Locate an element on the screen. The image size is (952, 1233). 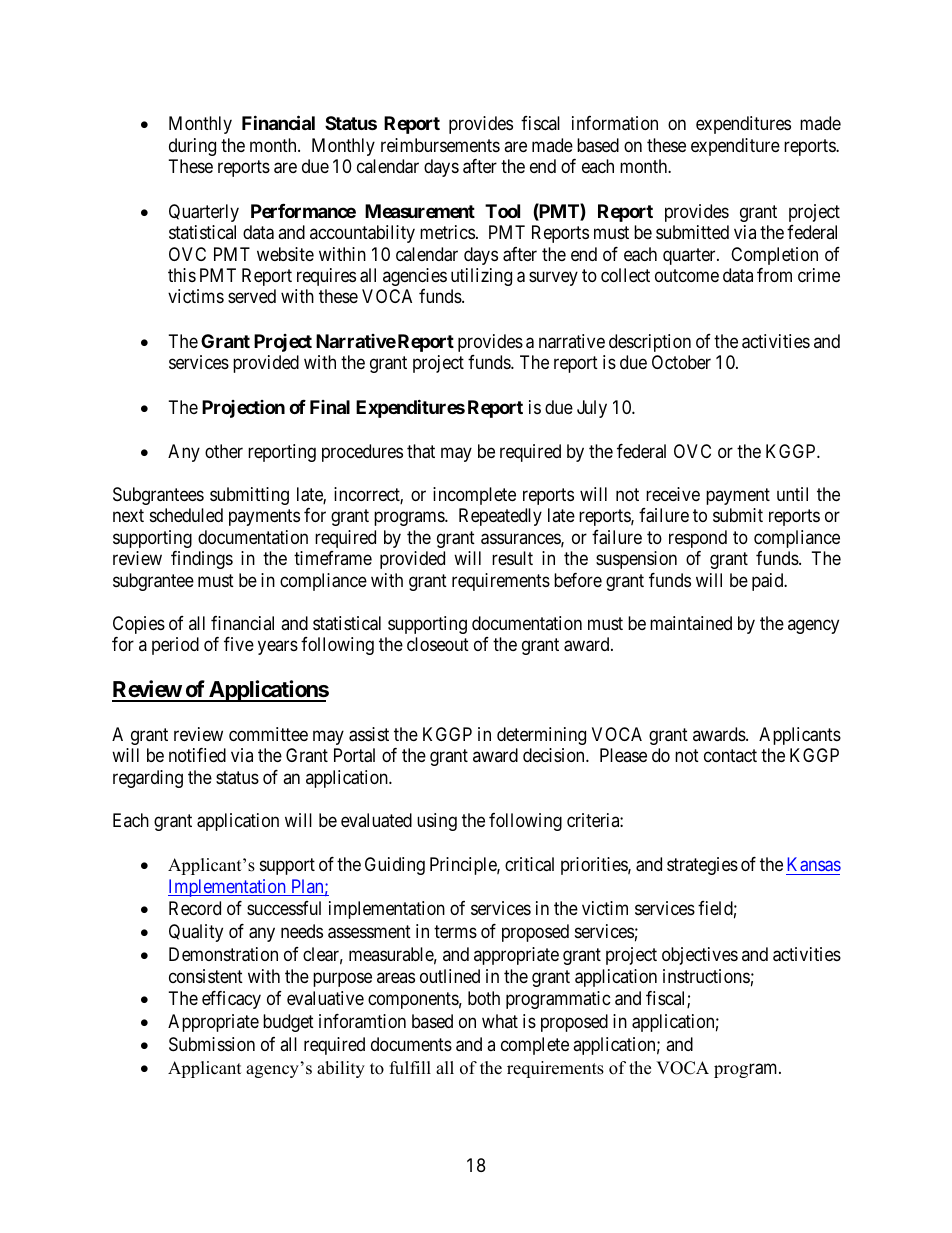
Submission is located at coordinates (212, 1044).
